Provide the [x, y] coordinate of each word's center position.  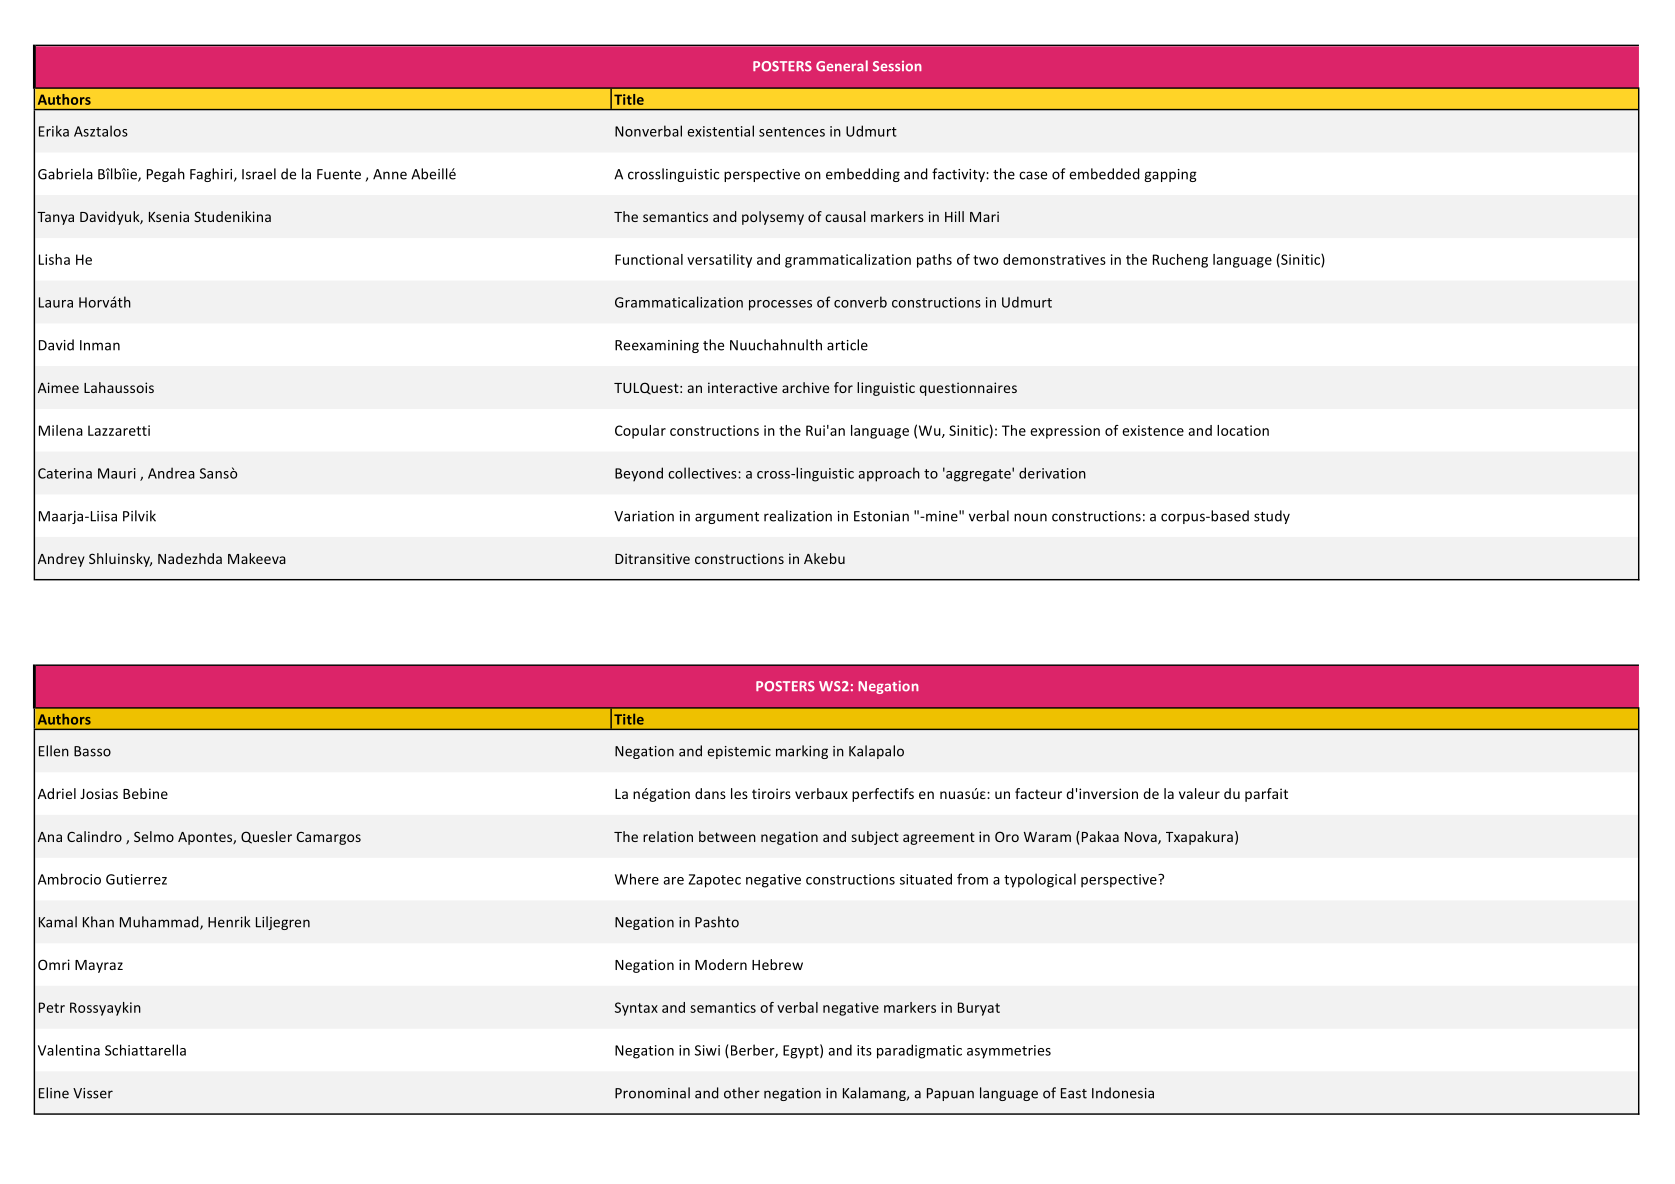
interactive [742, 387]
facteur [1038, 793]
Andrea [171, 473]
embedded [1104, 174]
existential [720, 131]
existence [1153, 430]
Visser [93, 1093]
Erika [54, 131]
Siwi [707, 1050]
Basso [92, 751]
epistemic [739, 752]
